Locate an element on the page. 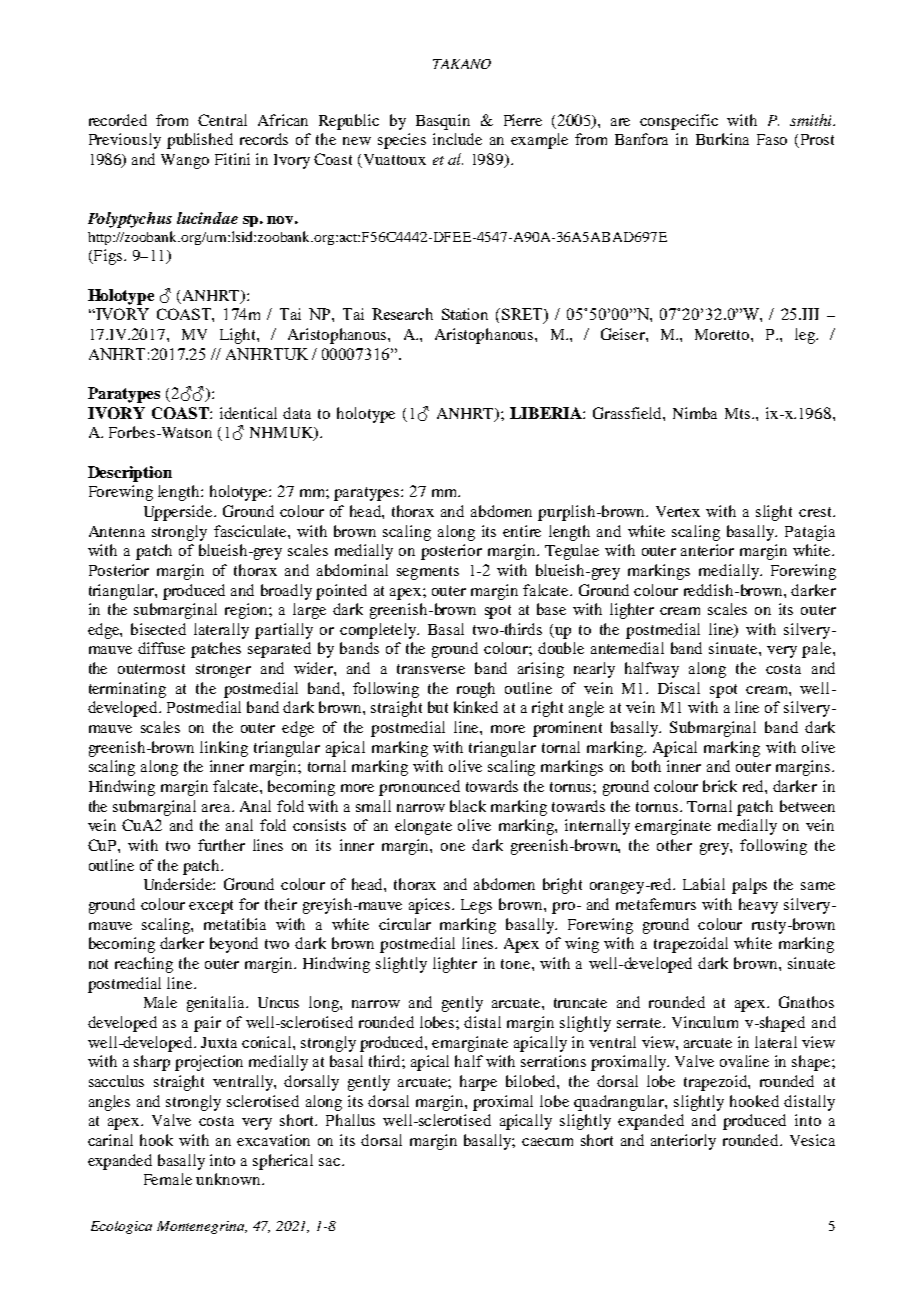  area is located at coordinates (217, 808).
